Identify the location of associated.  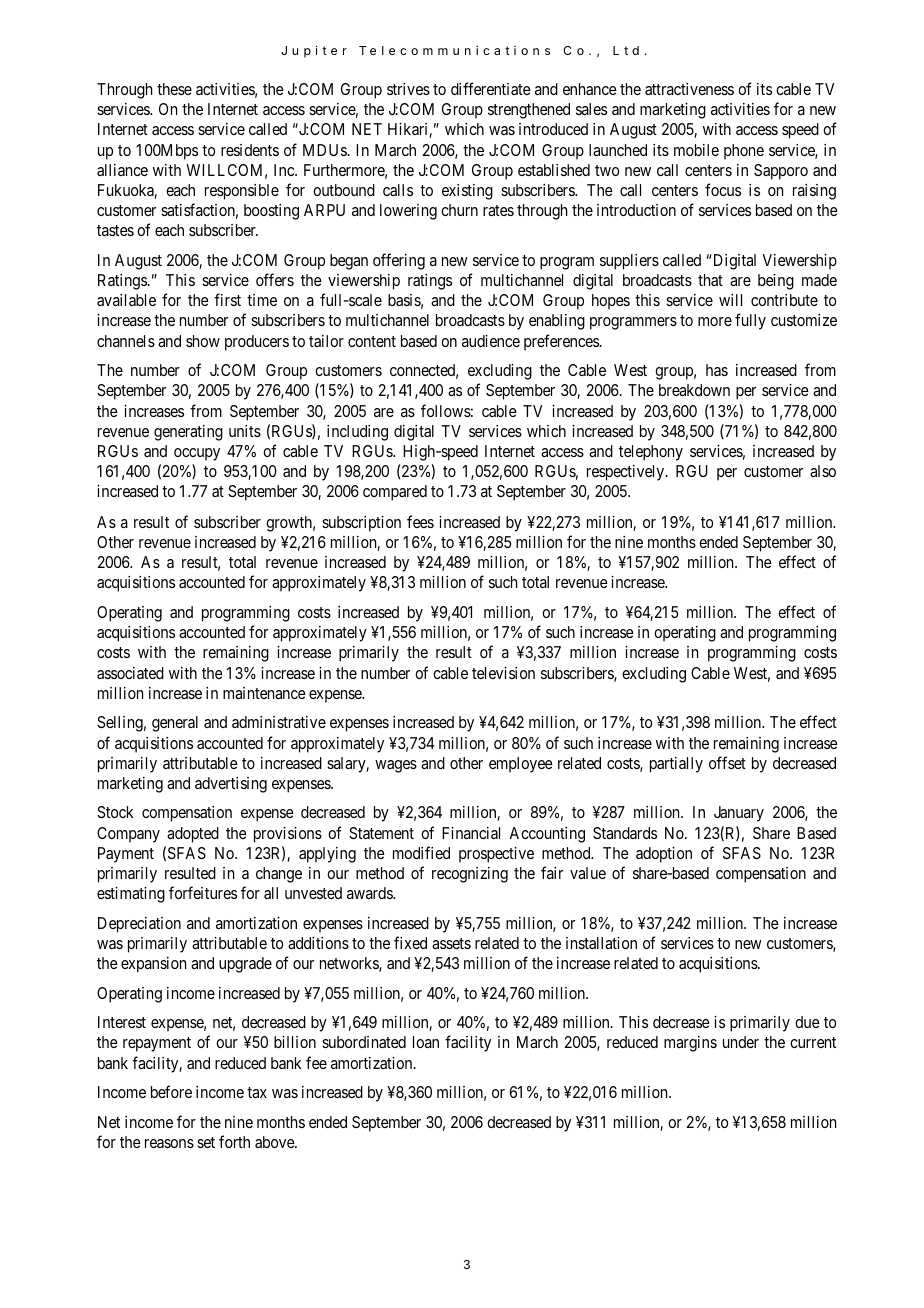
(130, 673).
